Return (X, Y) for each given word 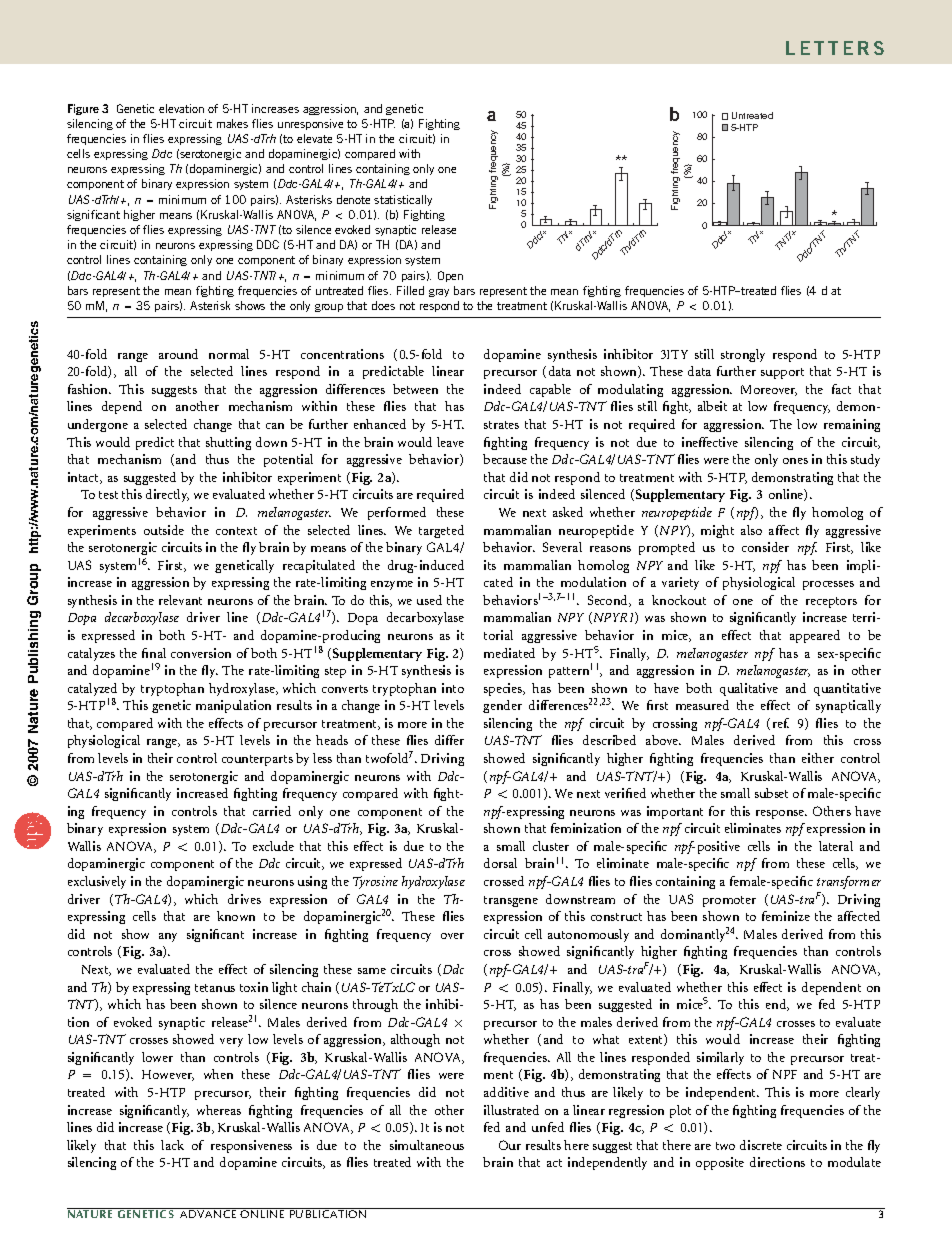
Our (510, 1145)
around (178, 354)
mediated (509, 653)
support (782, 373)
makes (232, 123)
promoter (729, 901)
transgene (511, 901)
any (168, 937)
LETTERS (835, 48)
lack (172, 1145)
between (415, 389)
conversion (201, 653)
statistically (403, 200)
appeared (815, 636)
